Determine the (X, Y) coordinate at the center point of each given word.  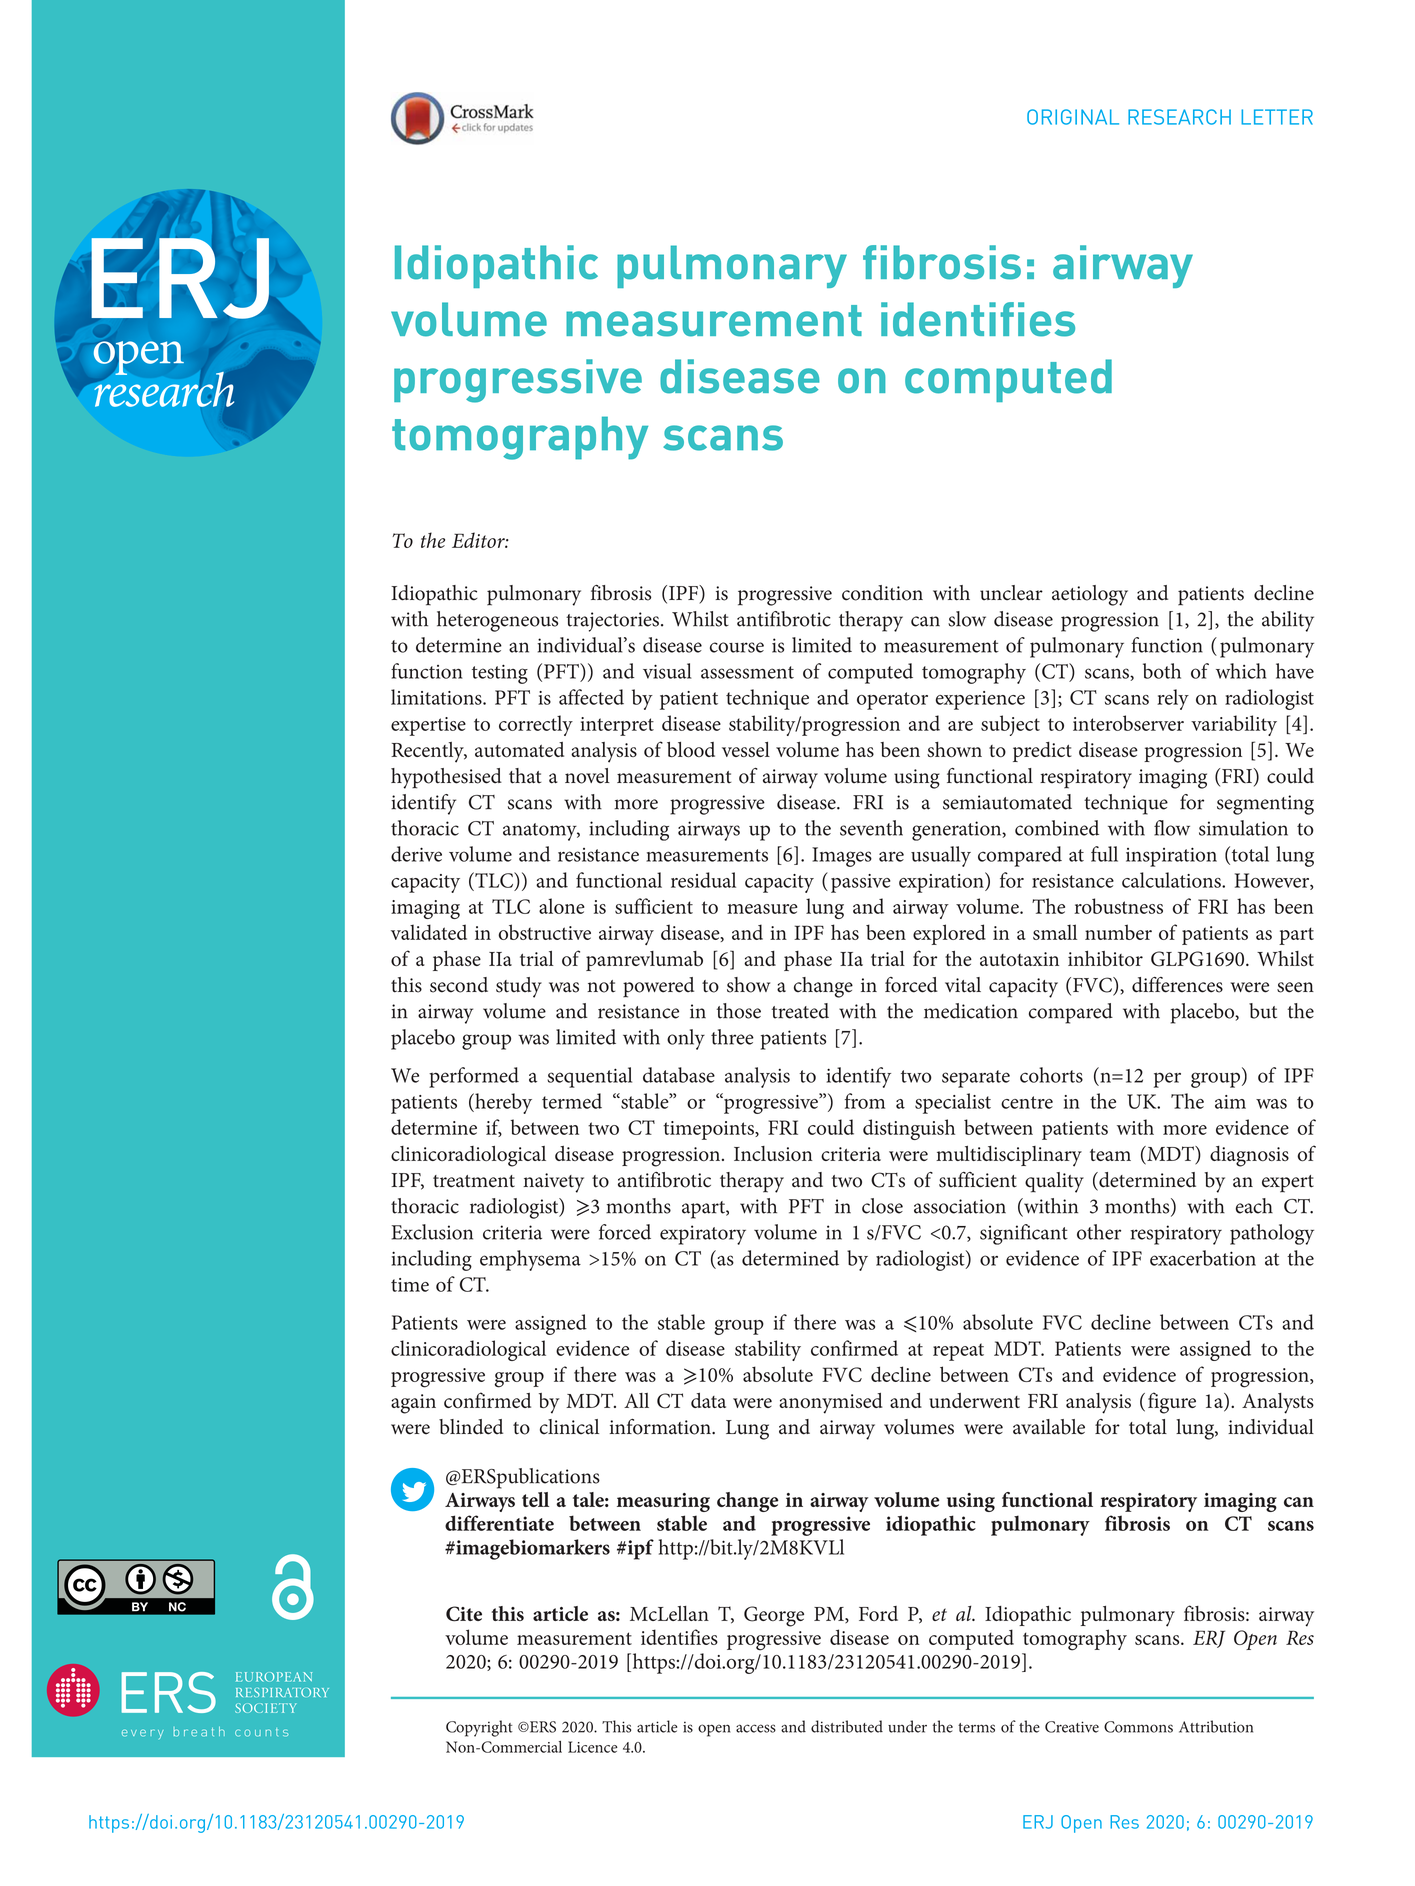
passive (861, 883)
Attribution (1216, 1726)
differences (1177, 985)
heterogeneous (497, 621)
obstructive (544, 932)
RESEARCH (1179, 117)
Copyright (479, 1728)
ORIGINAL (1073, 117)
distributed (847, 1726)
